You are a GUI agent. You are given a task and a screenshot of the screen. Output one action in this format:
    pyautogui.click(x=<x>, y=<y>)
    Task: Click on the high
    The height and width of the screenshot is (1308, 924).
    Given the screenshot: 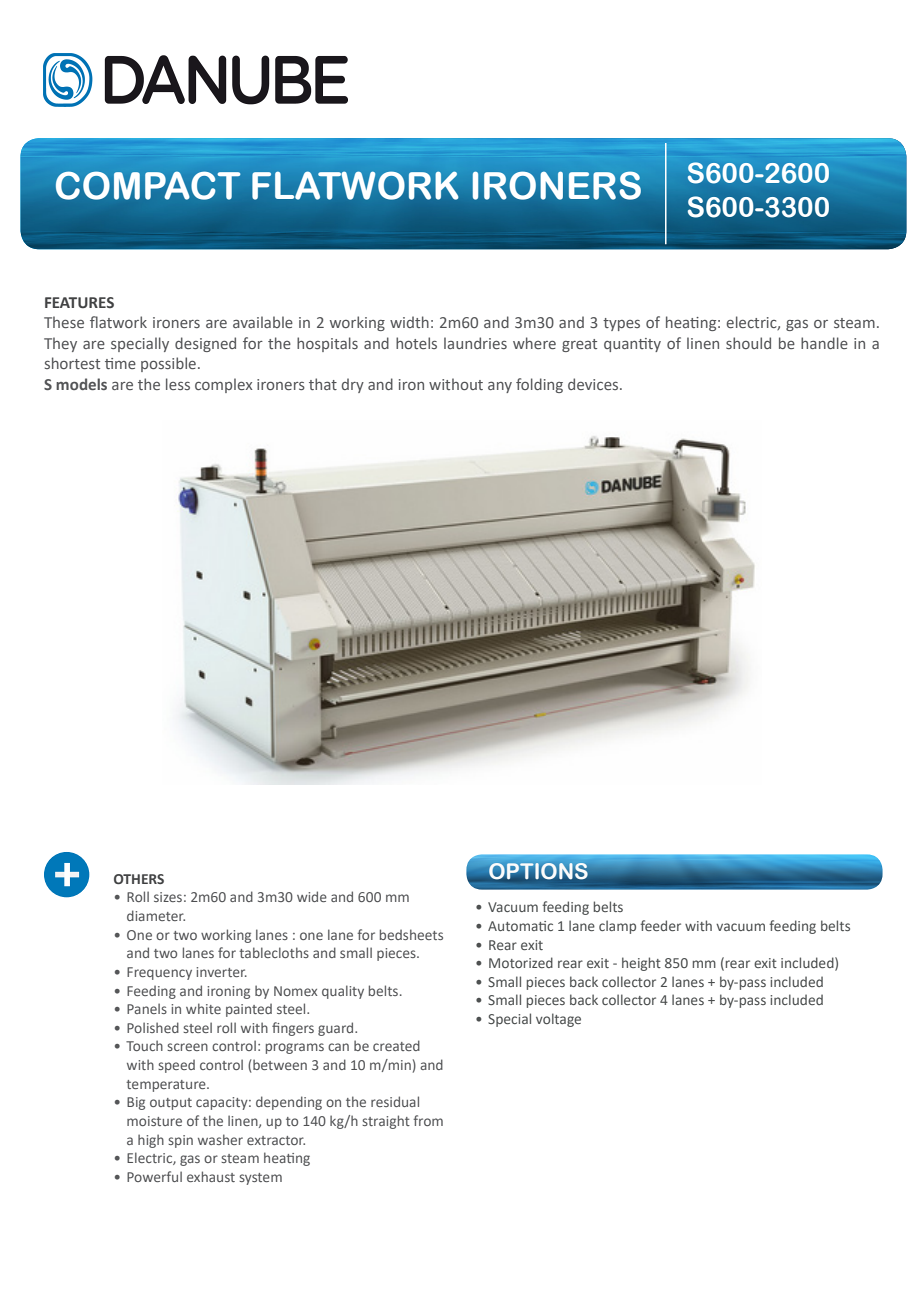 What is the action you would take?
    pyautogui.click(x=151, y=1141)
